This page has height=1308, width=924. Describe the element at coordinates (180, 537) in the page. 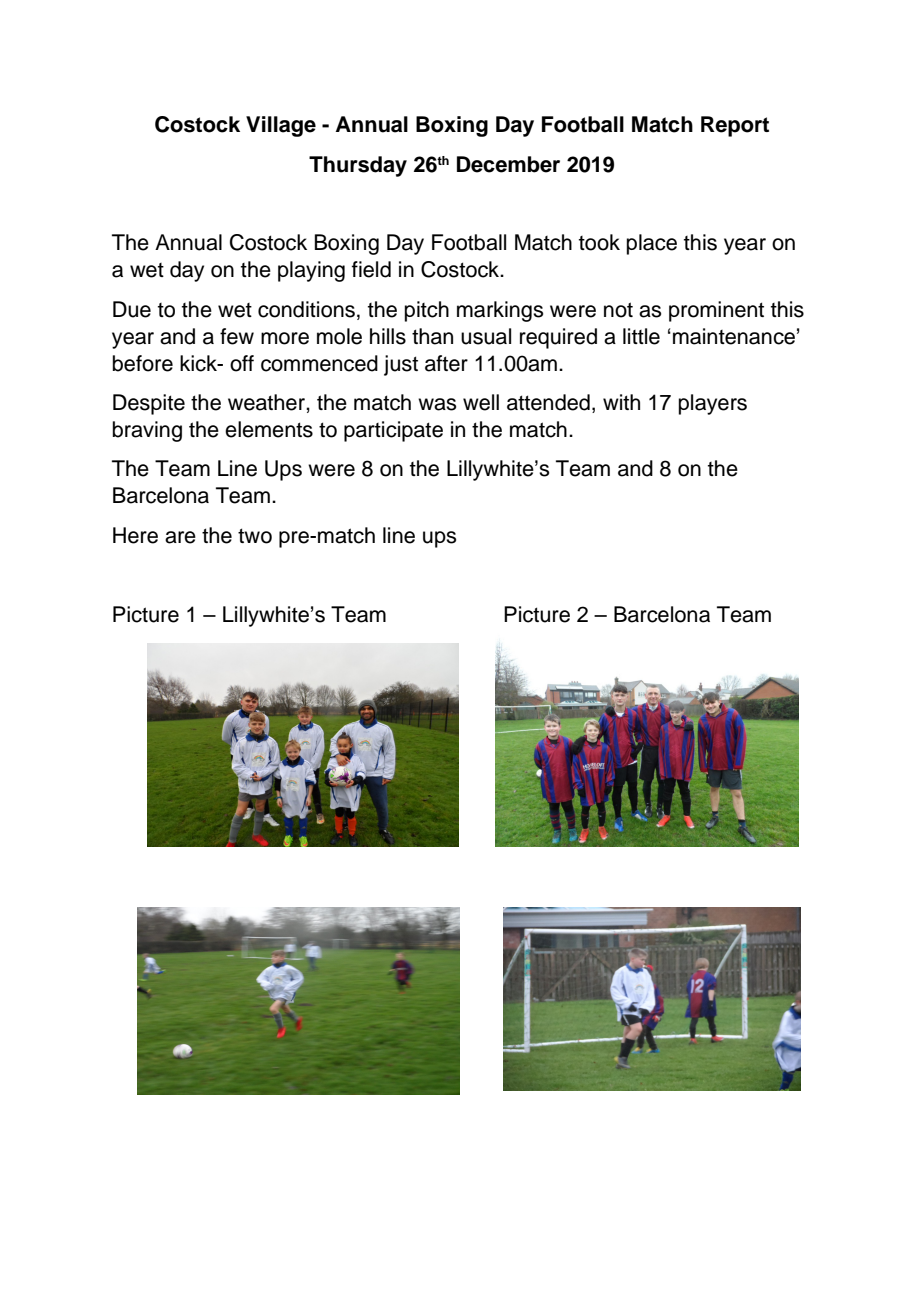

I see `are` at that location.
